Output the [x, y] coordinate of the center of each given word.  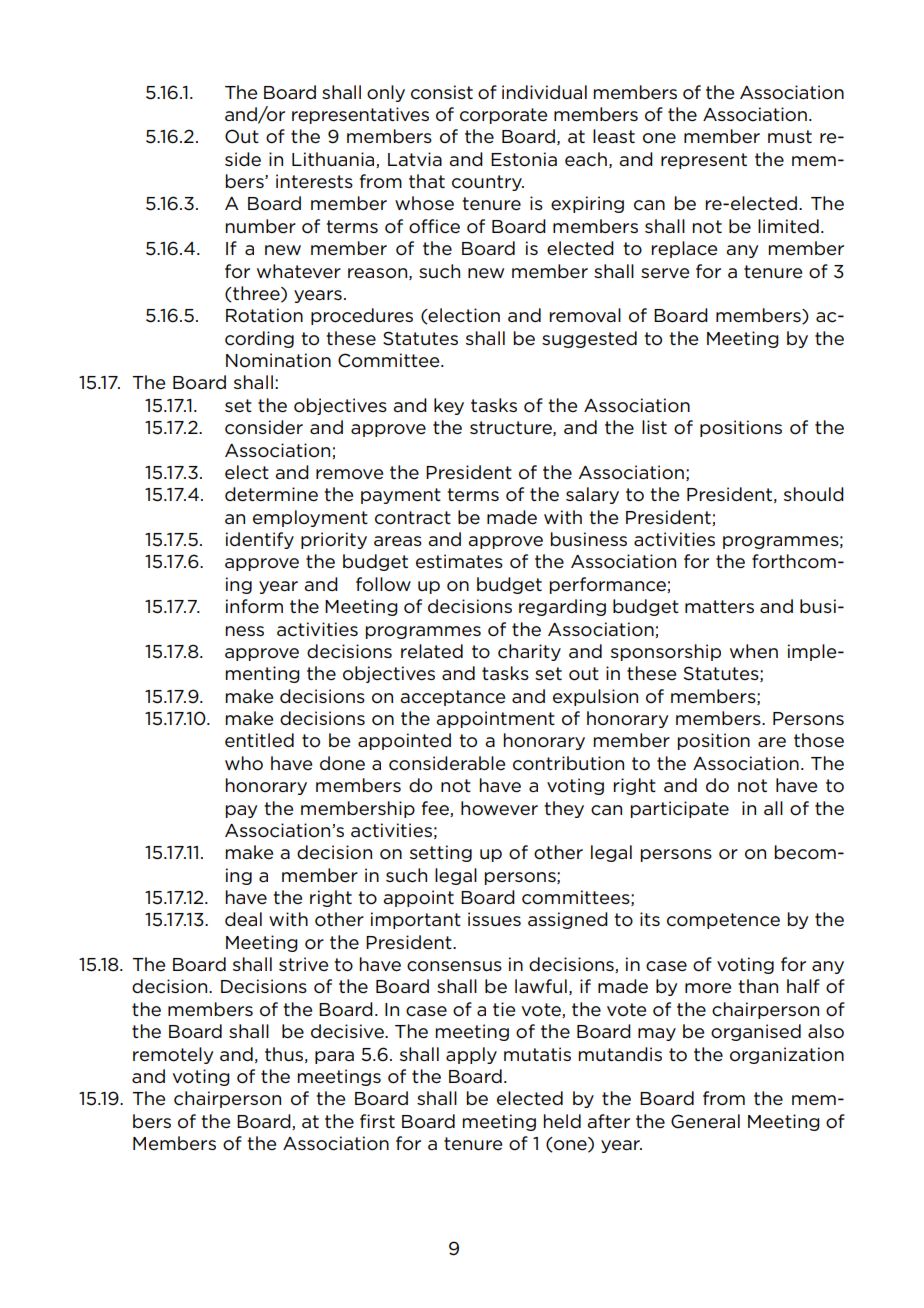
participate [680, 809]
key [449, 406]
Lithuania [334, 160]
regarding [562, 607]
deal [243, 919]
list [654, 427]
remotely [173, 1055]
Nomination [278, 360]
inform [254, 606]
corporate [503, 116]
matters [719, 606]
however [499, 808]
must [790, 137]
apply [471, 1055]
